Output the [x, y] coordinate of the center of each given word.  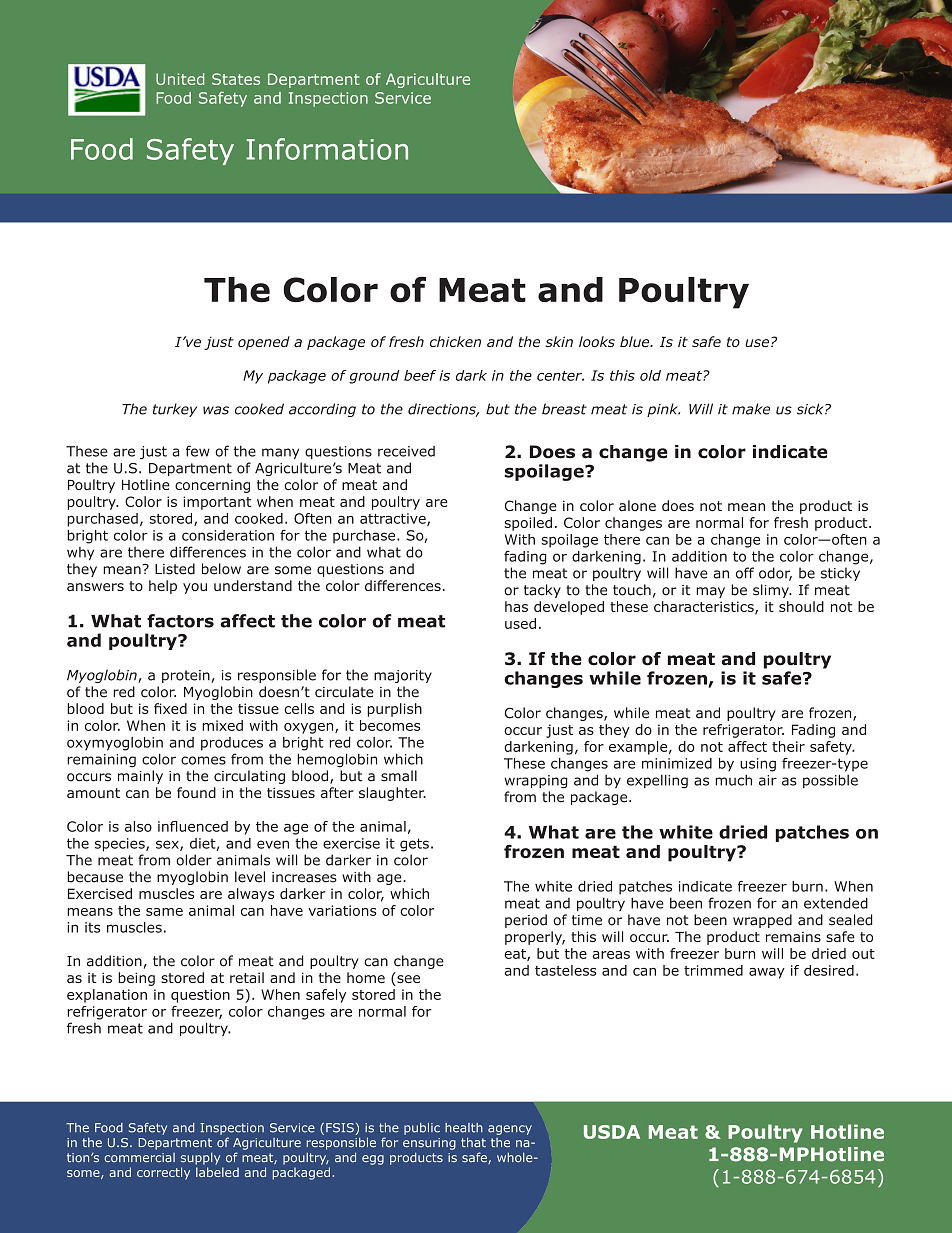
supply [200, 1158]
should [801, 606]
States [236, 79]
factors [180, 621]
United [180, 79]
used [520, 623]
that [473, 1142]
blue [636, 341]
